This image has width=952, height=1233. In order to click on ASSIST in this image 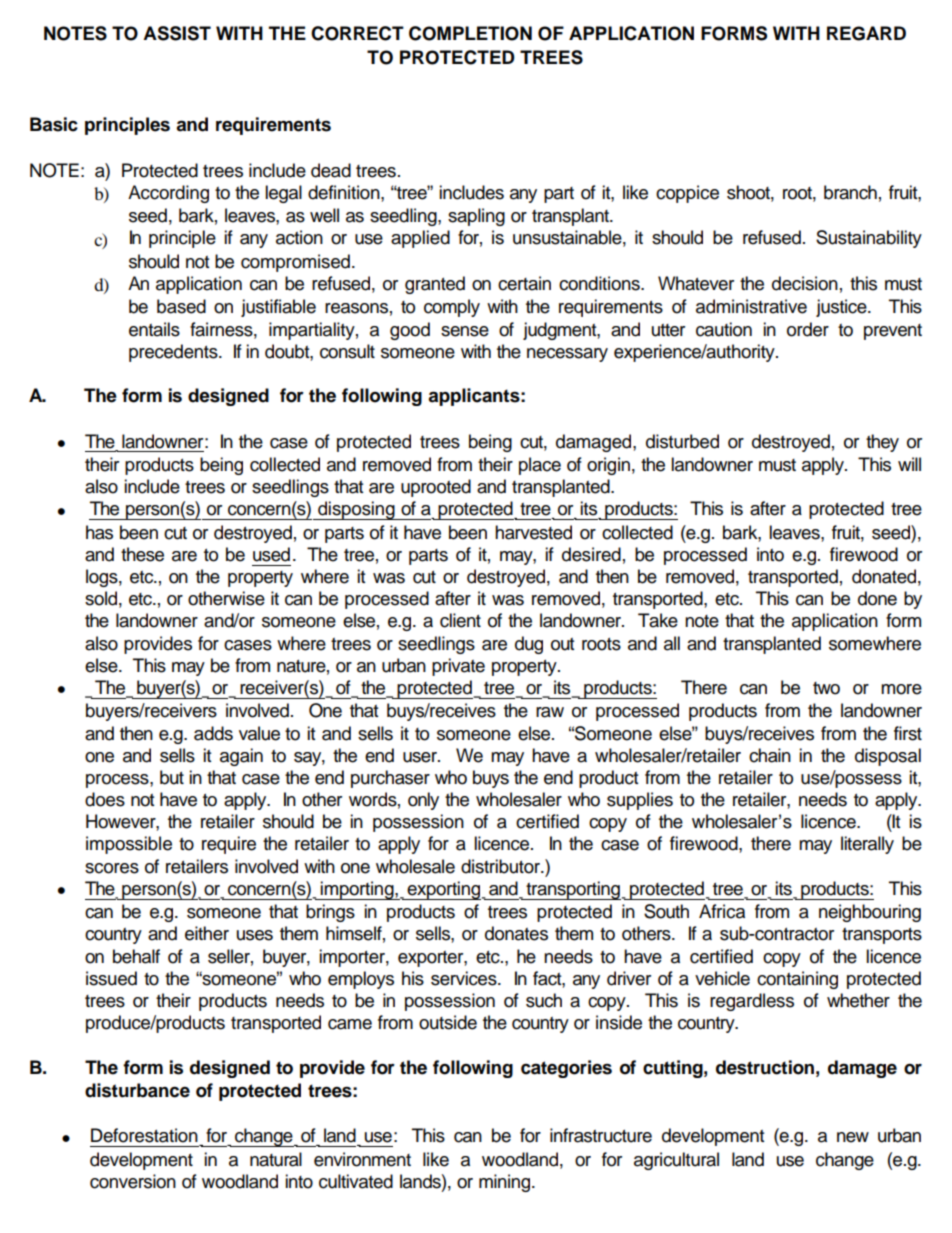, I will do `click(177, 33)`.
